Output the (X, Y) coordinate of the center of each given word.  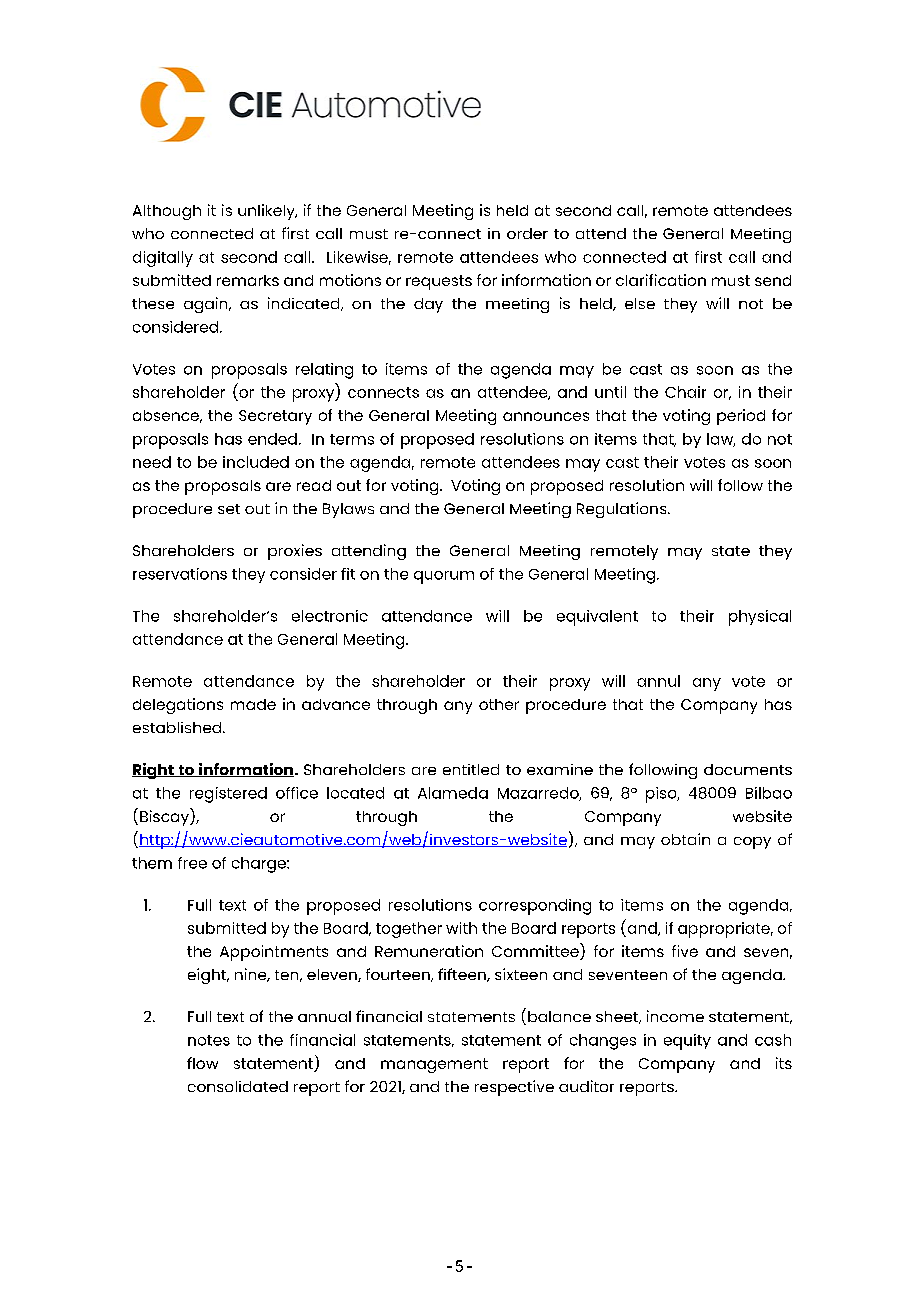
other (499, 704)
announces (546, 416)
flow (202, 1063)
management (434, 1065)
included (256, 462)
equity (687, 1042)
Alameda (453, 793)
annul (658, 681)
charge (260, 865)
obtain (685, 839)
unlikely (267, 212)
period (741, 417)
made (253, 704)
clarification (661, 280)
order (527, 233)
